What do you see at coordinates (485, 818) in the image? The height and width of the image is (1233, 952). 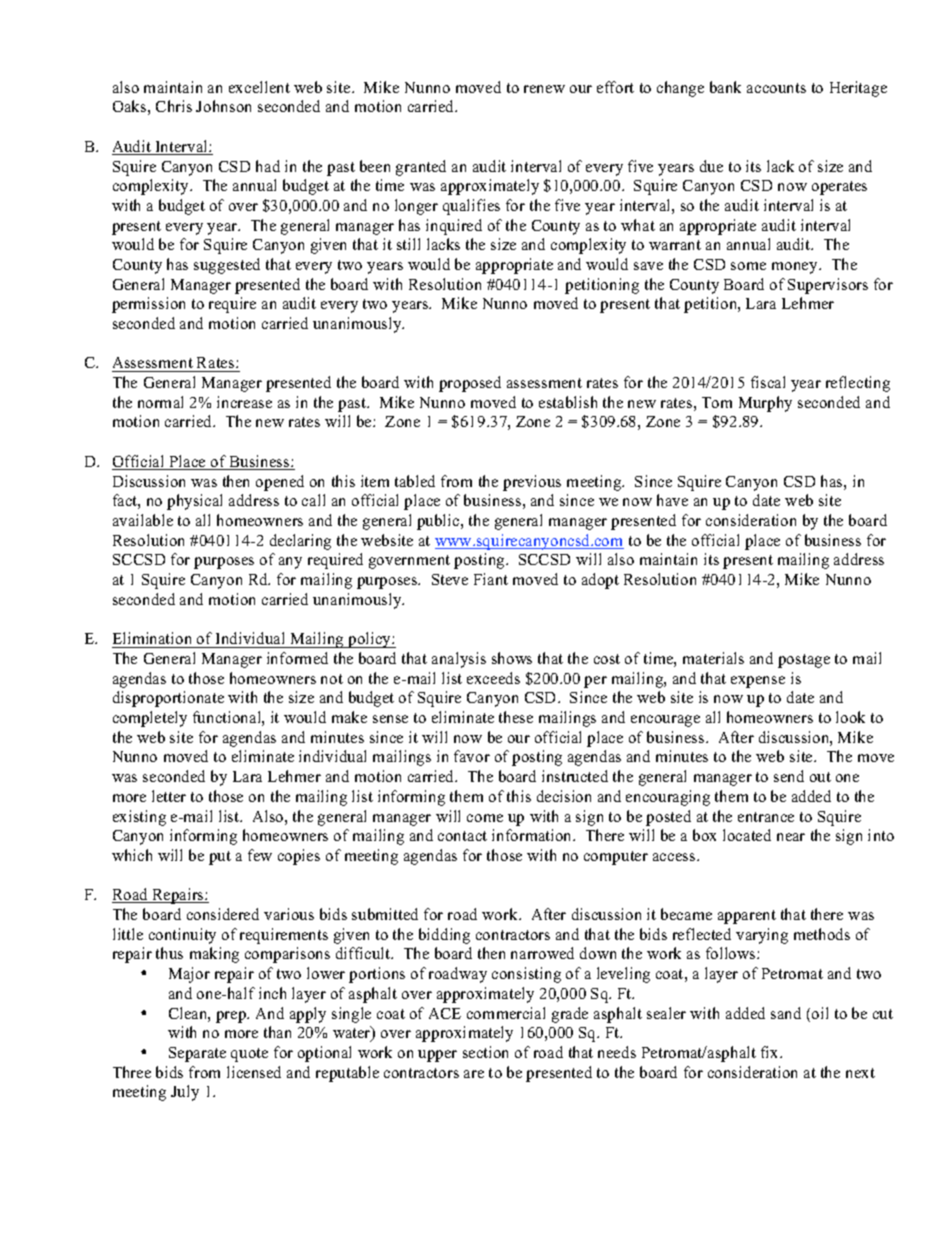 I see `come` at bounding box center [485, 818].
